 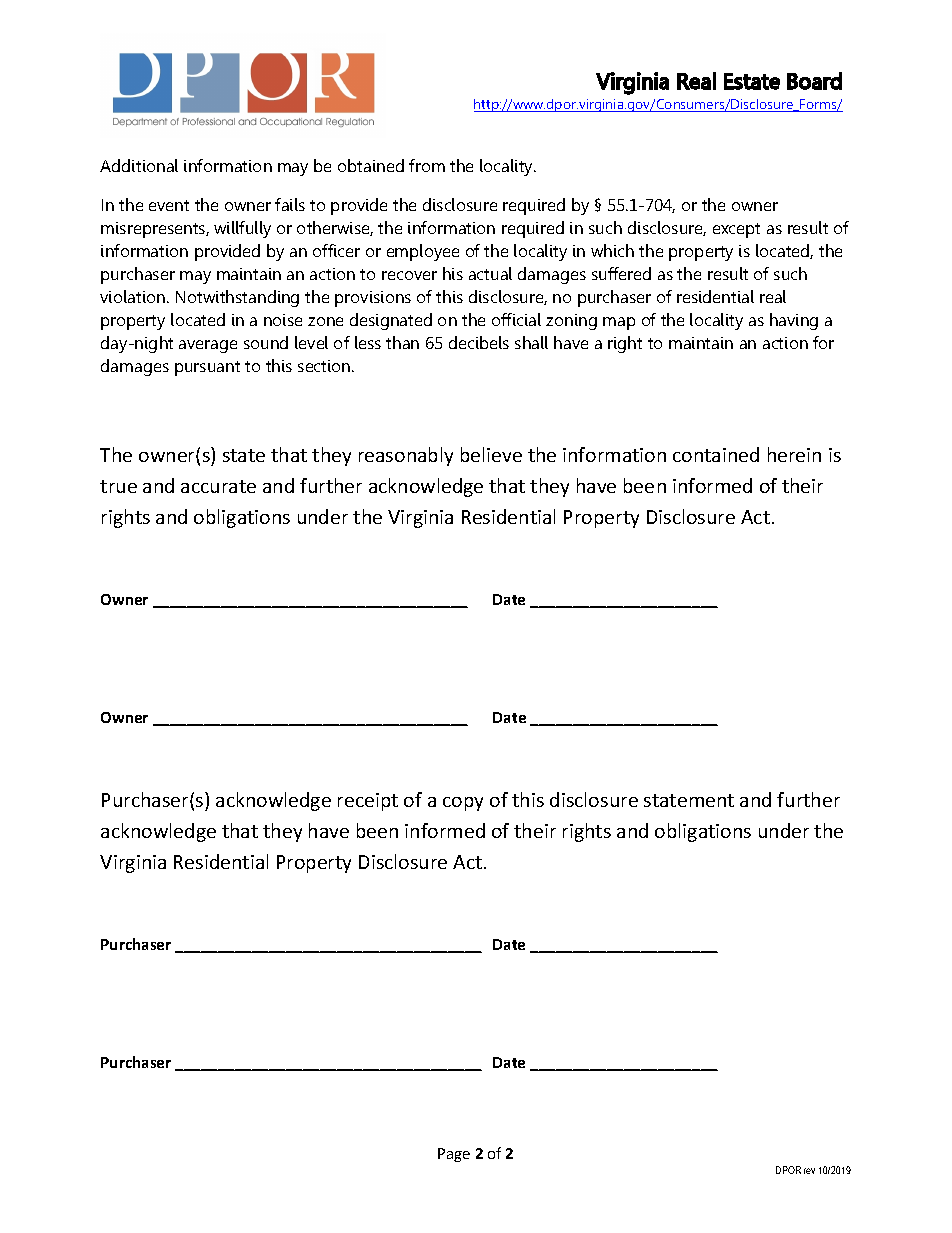 What do you see at coordinates (454, 1155) in the document?
I see `Page` at bounding box center [454, 1155].
